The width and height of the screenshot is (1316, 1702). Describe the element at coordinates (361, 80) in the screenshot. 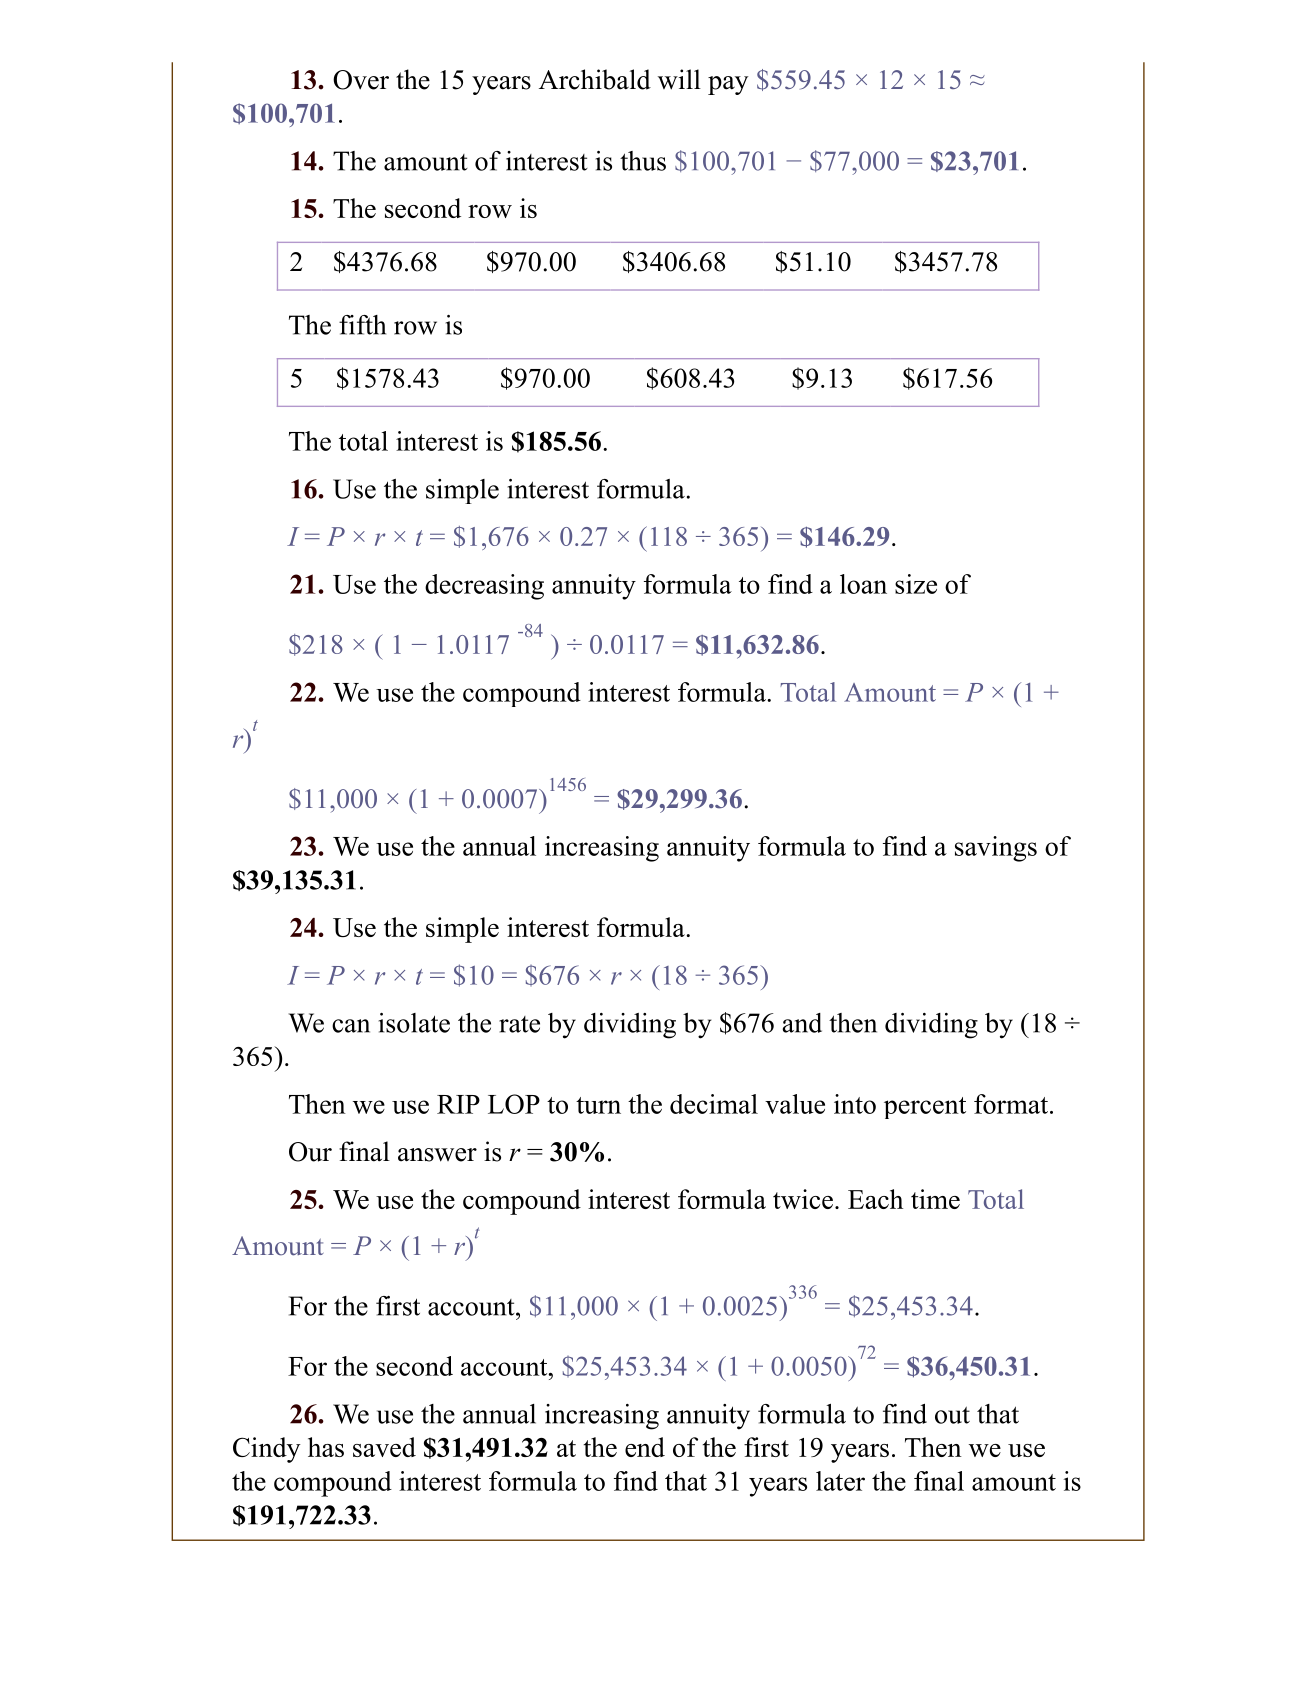

I see `Over` at that location.
